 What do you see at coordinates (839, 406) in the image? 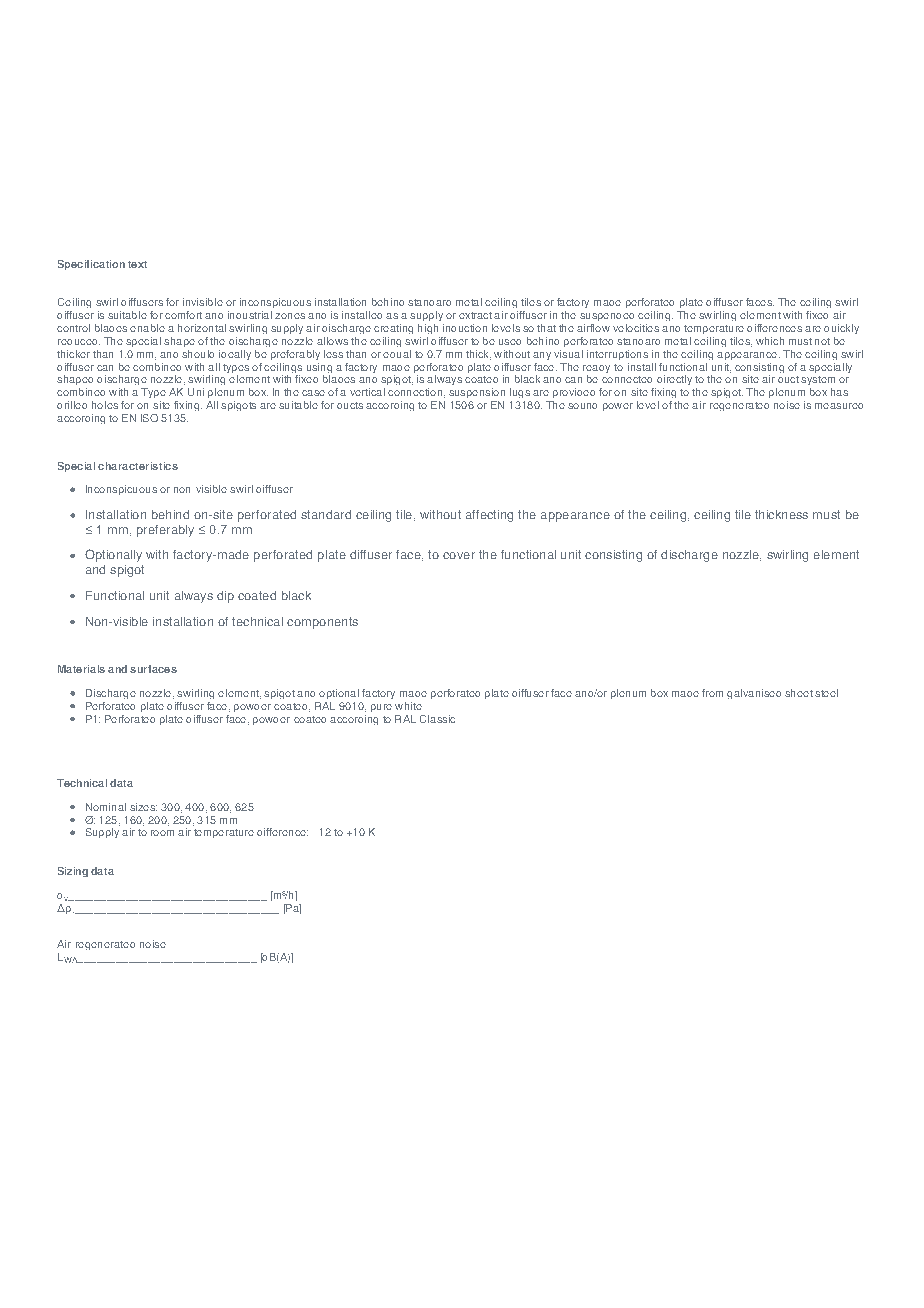
I see `measured` at bounding box center [839, 406].
